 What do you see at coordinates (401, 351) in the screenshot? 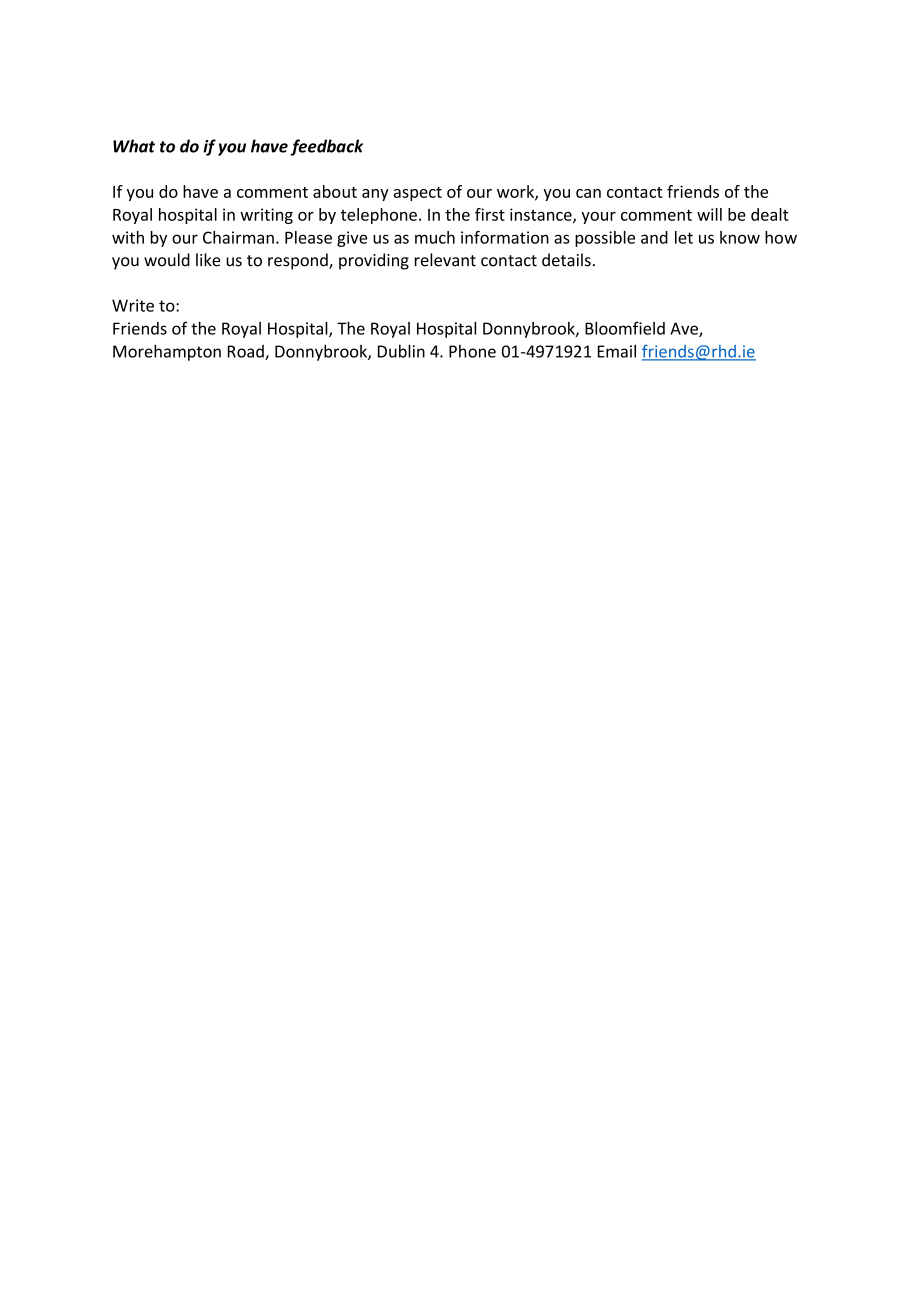
I see `Dublin` at bounding box center [401, 351].
